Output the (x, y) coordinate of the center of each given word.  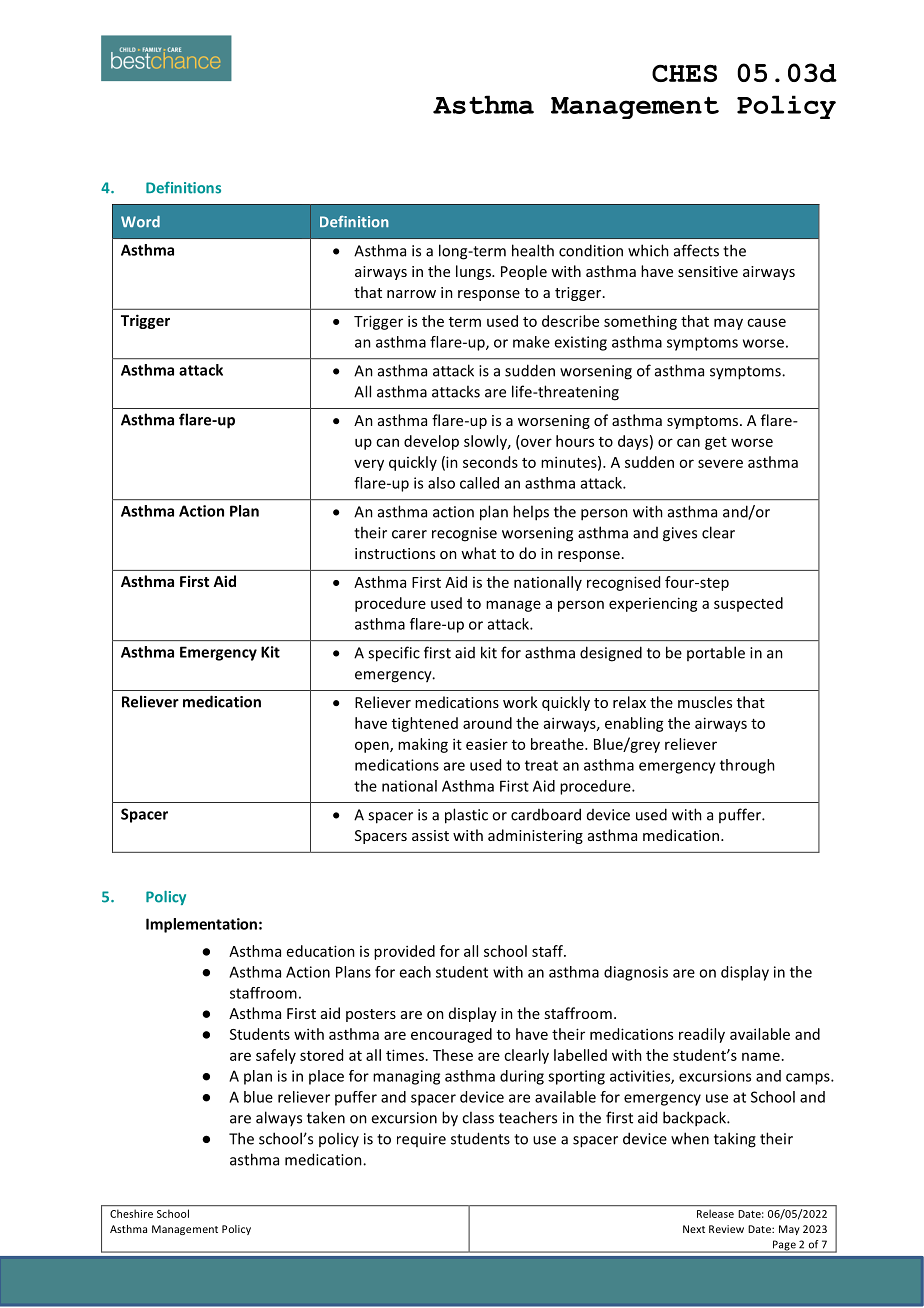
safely (276, 1056)
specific (394, 654)
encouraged (451, 1035)
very (369, 465)
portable (716, 653)
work (520, 702)
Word (140, 222)
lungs (474, 272)
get (716, 443)
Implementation (201, 925)
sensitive (708, 271)
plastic (466, 816)
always (279, 1118)
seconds (490, 462)
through (747, 766)
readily (702, 1035)
